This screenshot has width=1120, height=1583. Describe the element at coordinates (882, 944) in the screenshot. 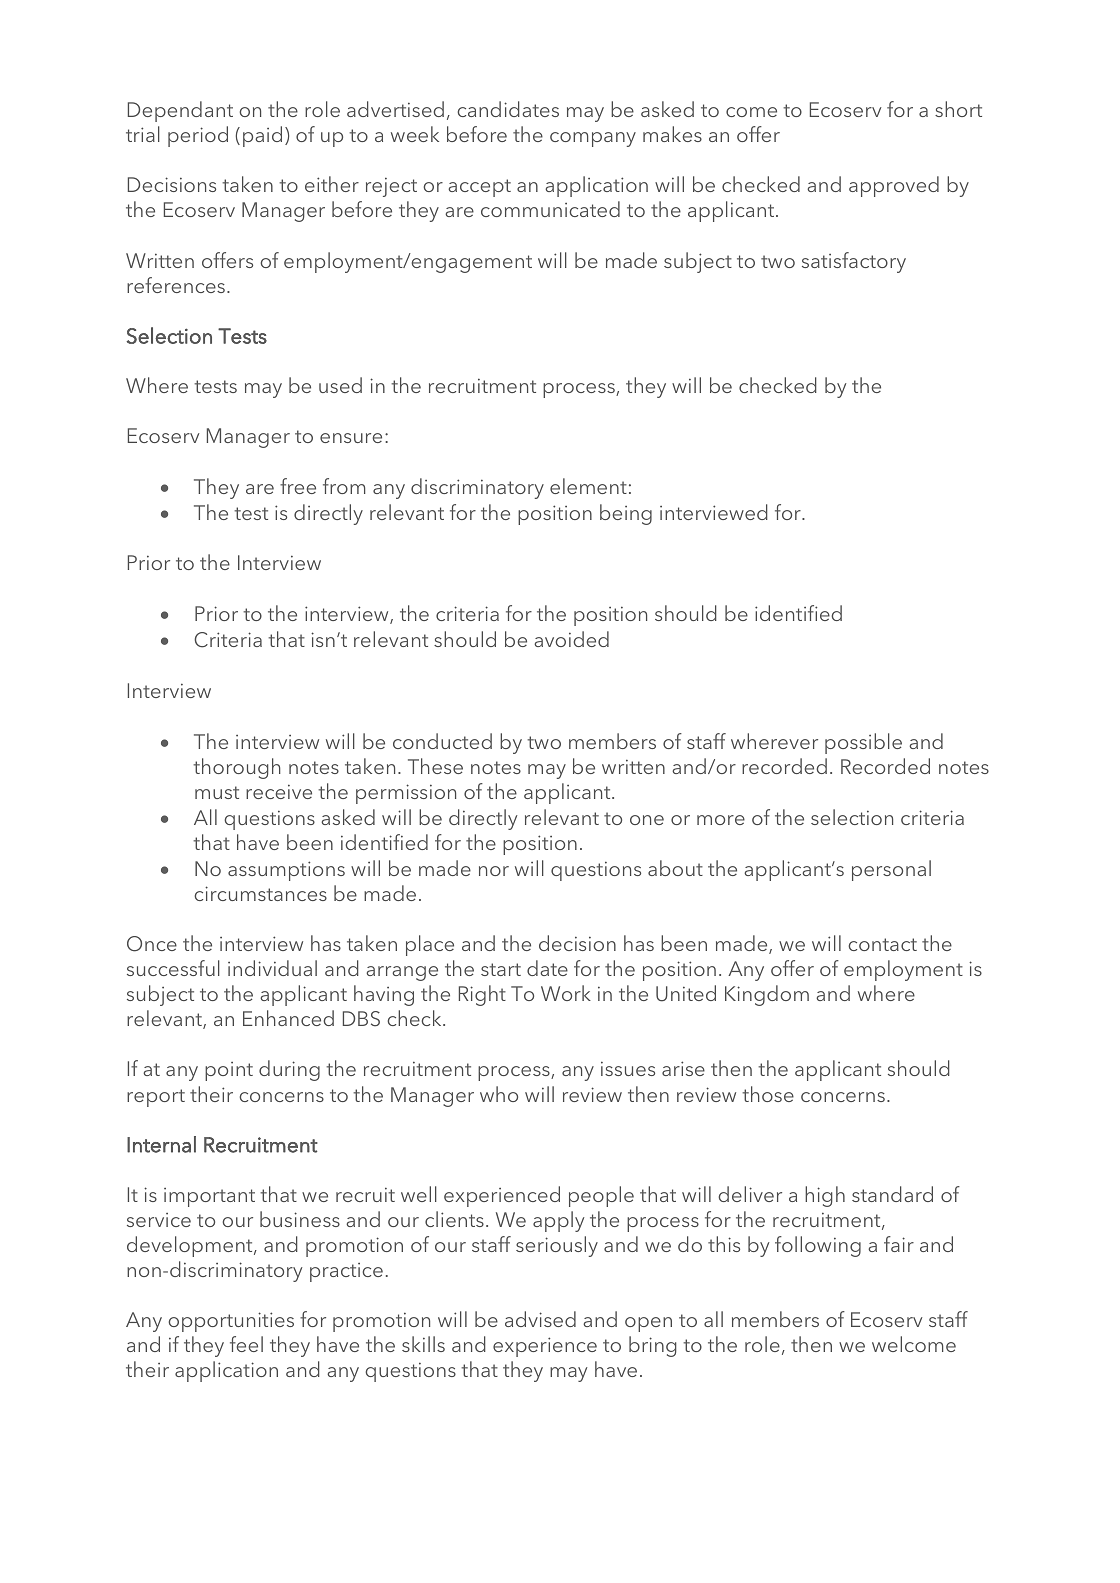

I see `contact` at that location.
